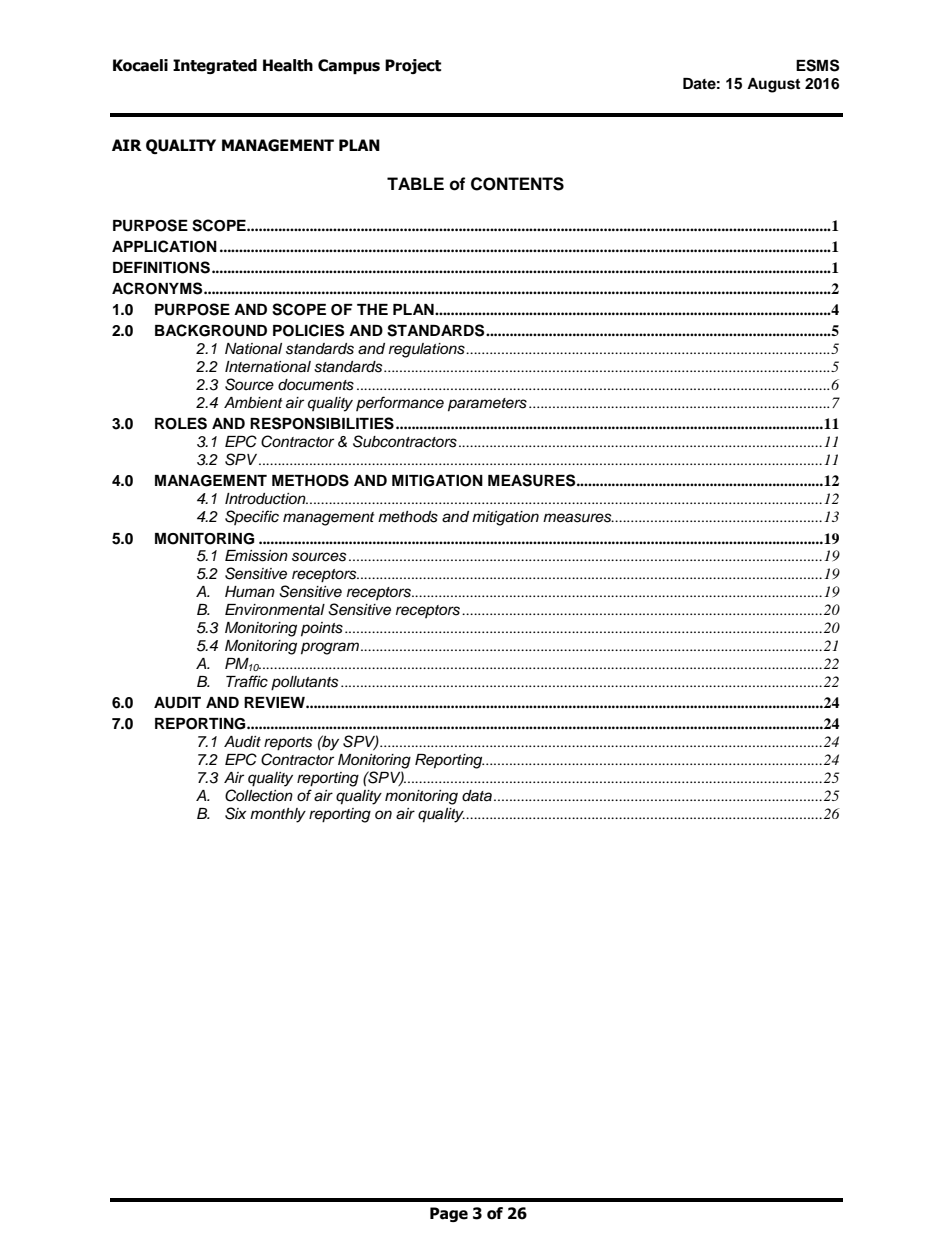  What do you see at coordinates (278, 815) in the screenshot?
I see `monthly` at bounding box center [278, 815].
